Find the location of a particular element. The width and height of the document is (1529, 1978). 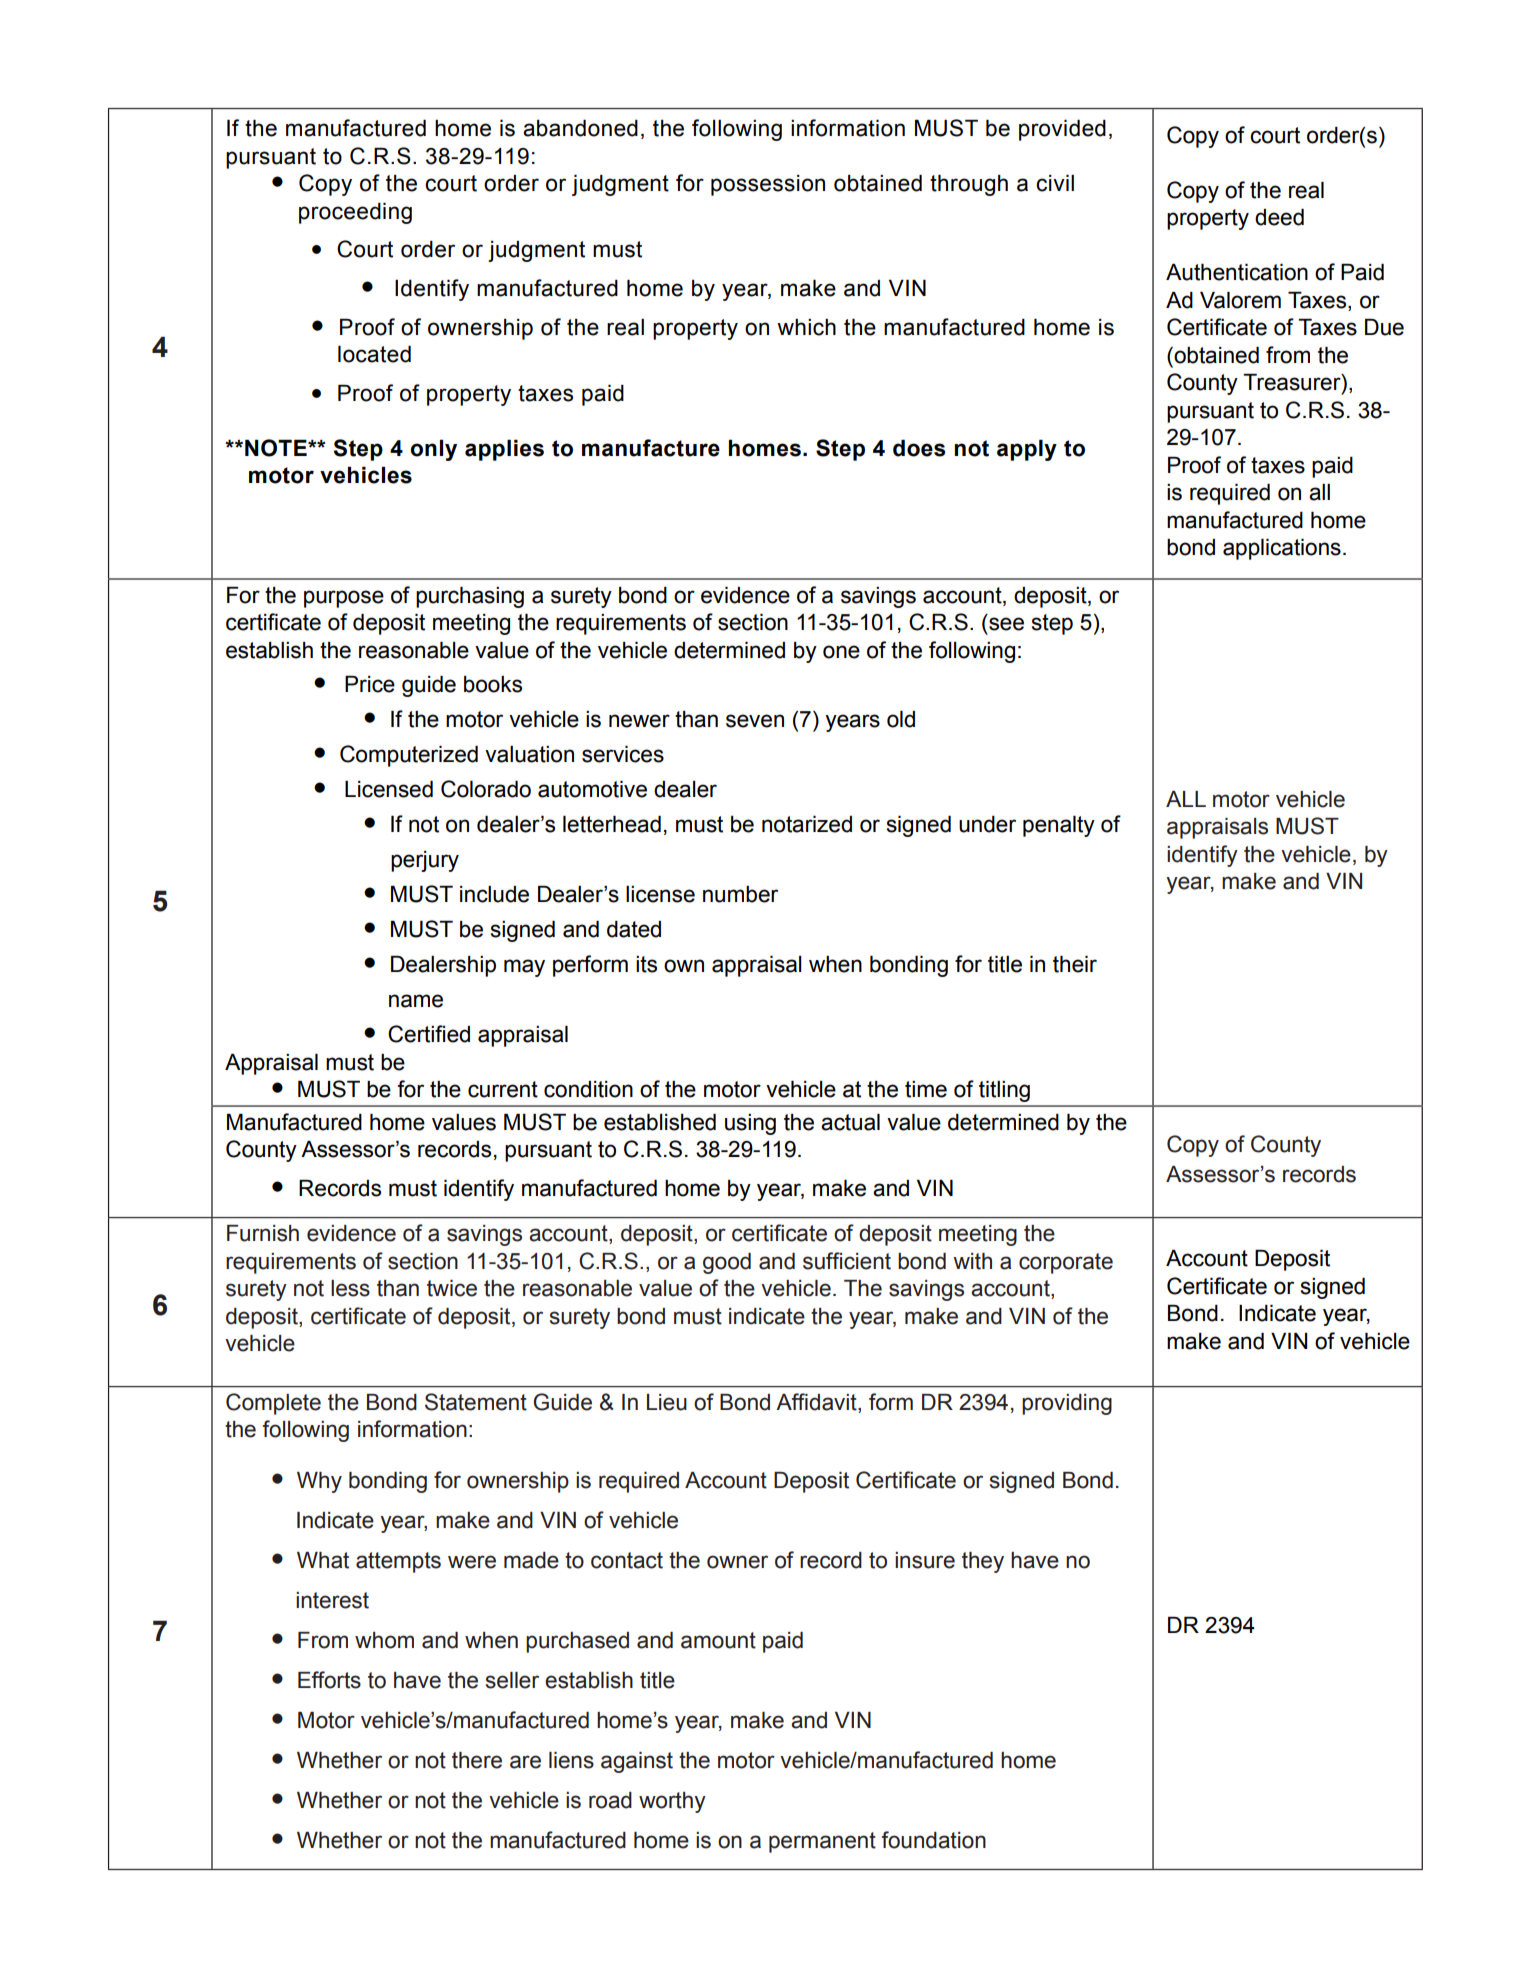

Price is located at coordinates (370, 684).
